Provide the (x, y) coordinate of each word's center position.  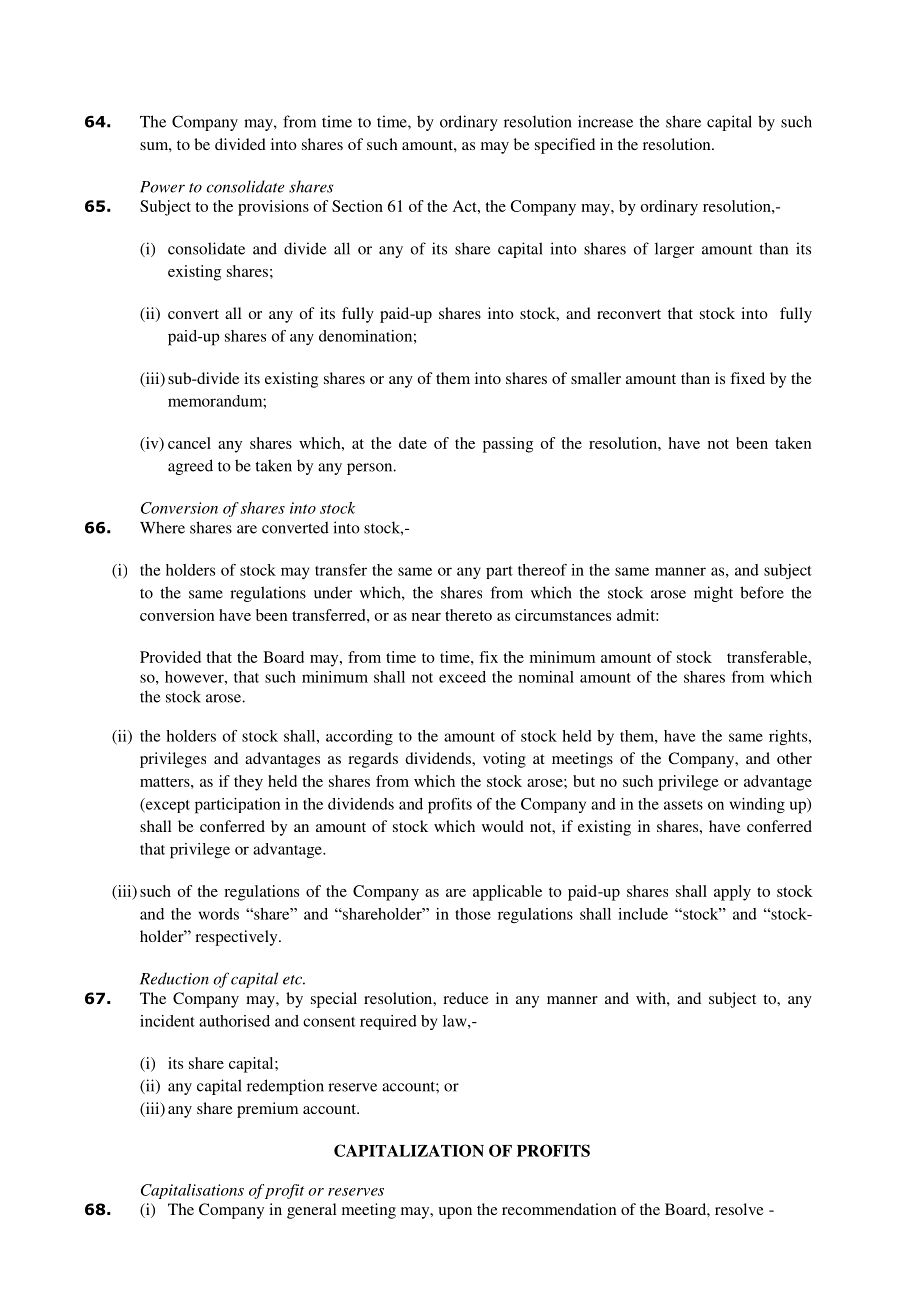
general (311, 1211)
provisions (273, 208)
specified (565, 146)
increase (605, 121)
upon (455, 1213)
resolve (739, 1209)
